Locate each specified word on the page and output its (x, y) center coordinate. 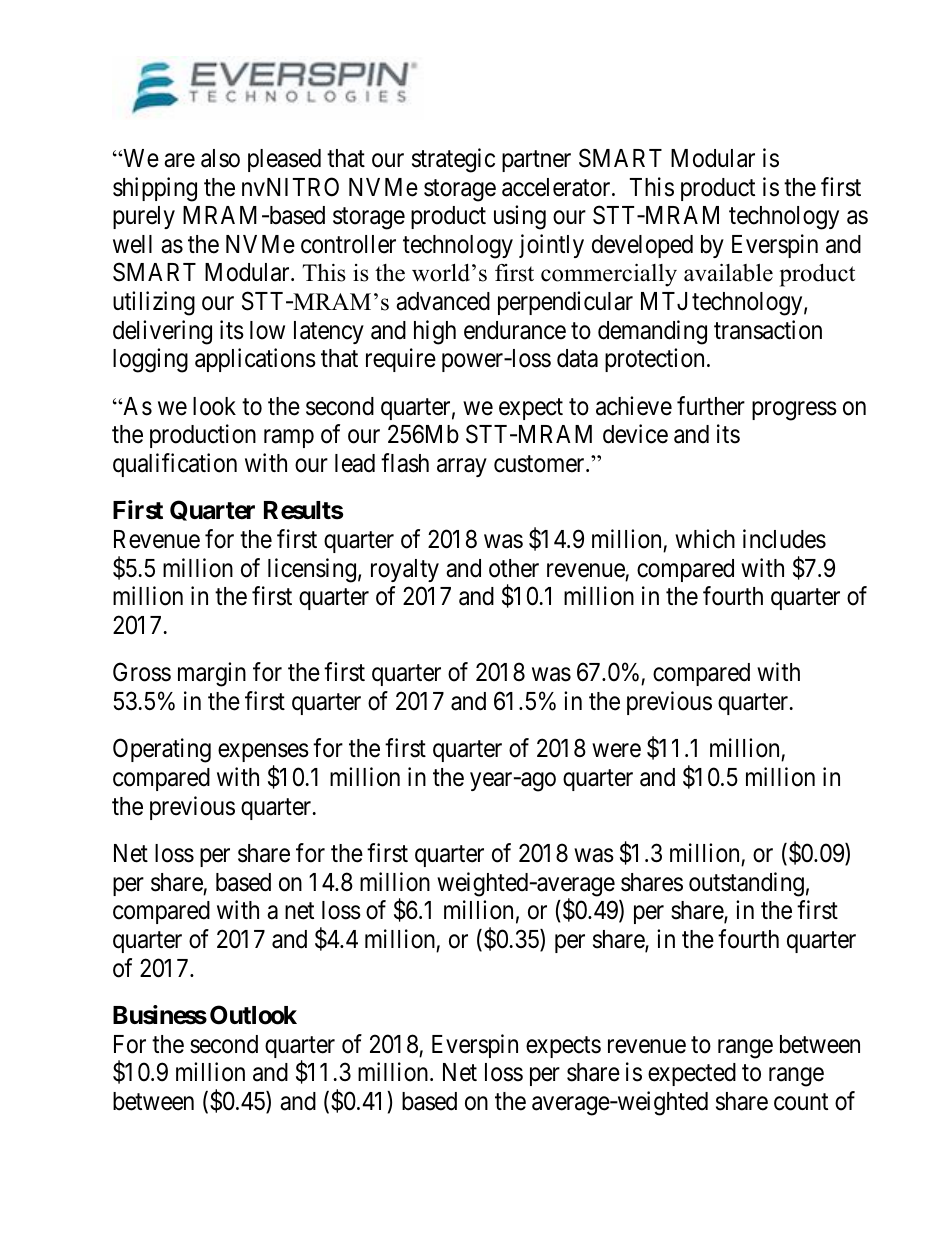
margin (212, 674)
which (705, 539)
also (220, 158)
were (616, 751)
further (711, 406)
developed (642, 246)
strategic (453, 160)
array (462, 468)
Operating (162, 750)
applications (255, 360)
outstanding (746, 884)
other (514, 568)
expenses (263, 755)
